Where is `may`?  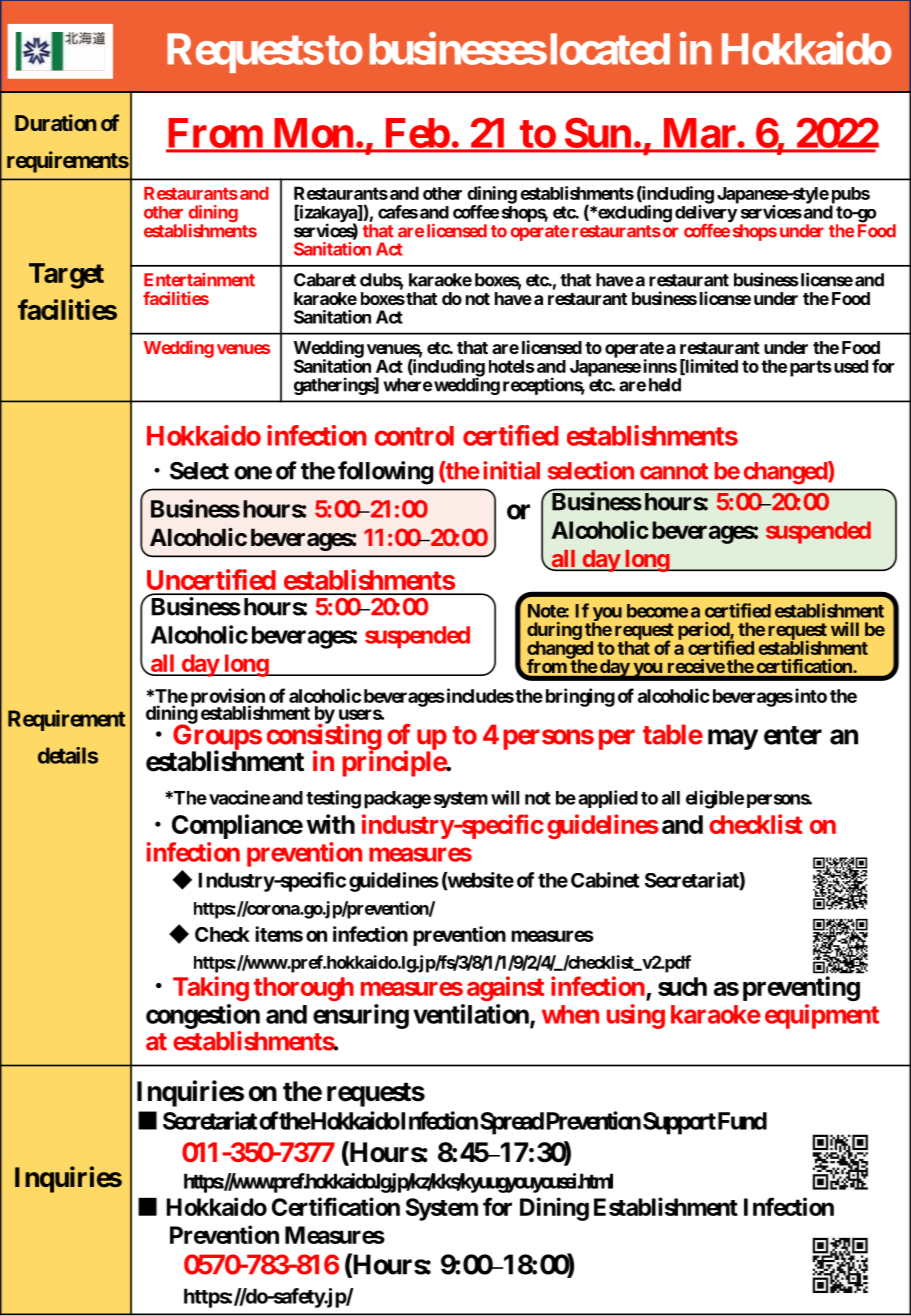
may is located at coordinates (733, 739).
